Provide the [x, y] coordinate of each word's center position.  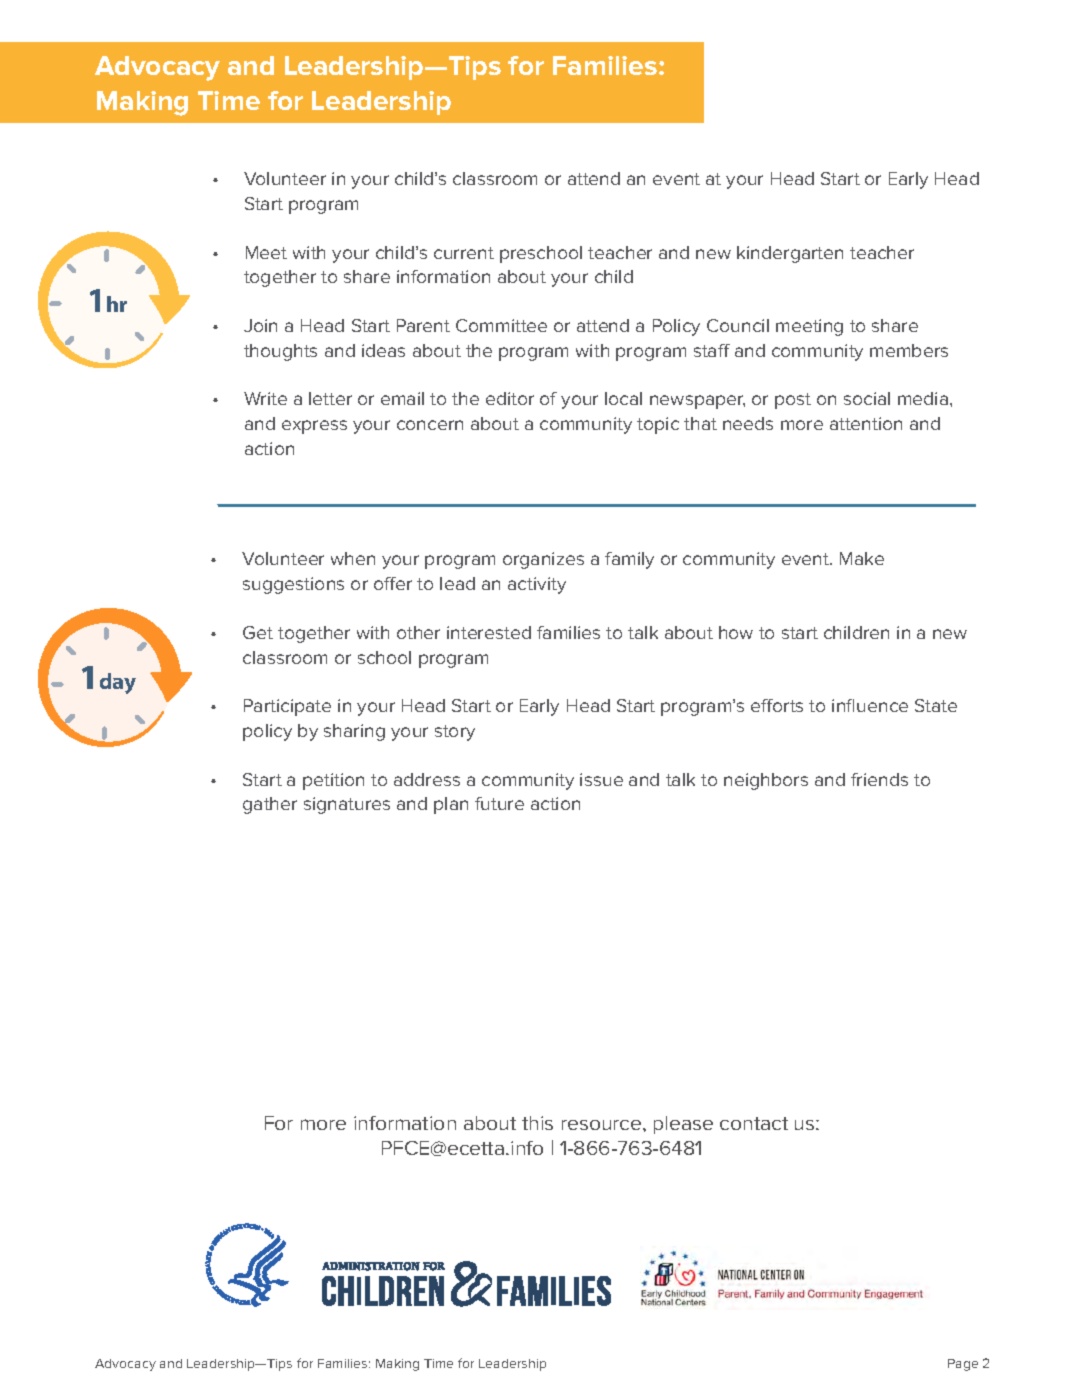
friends [879, 779]
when [353, 558]
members [909, 350]
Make [862, 558]
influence [870, 705]
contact [754, 1123]
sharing [354, 732]
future [499, 803]
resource [603, 1125]
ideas [383, 350]
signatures [347, 805]
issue [601, 779]
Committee [501, 325]
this [537, 1123]
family [629, 560]
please [683, 1125]
